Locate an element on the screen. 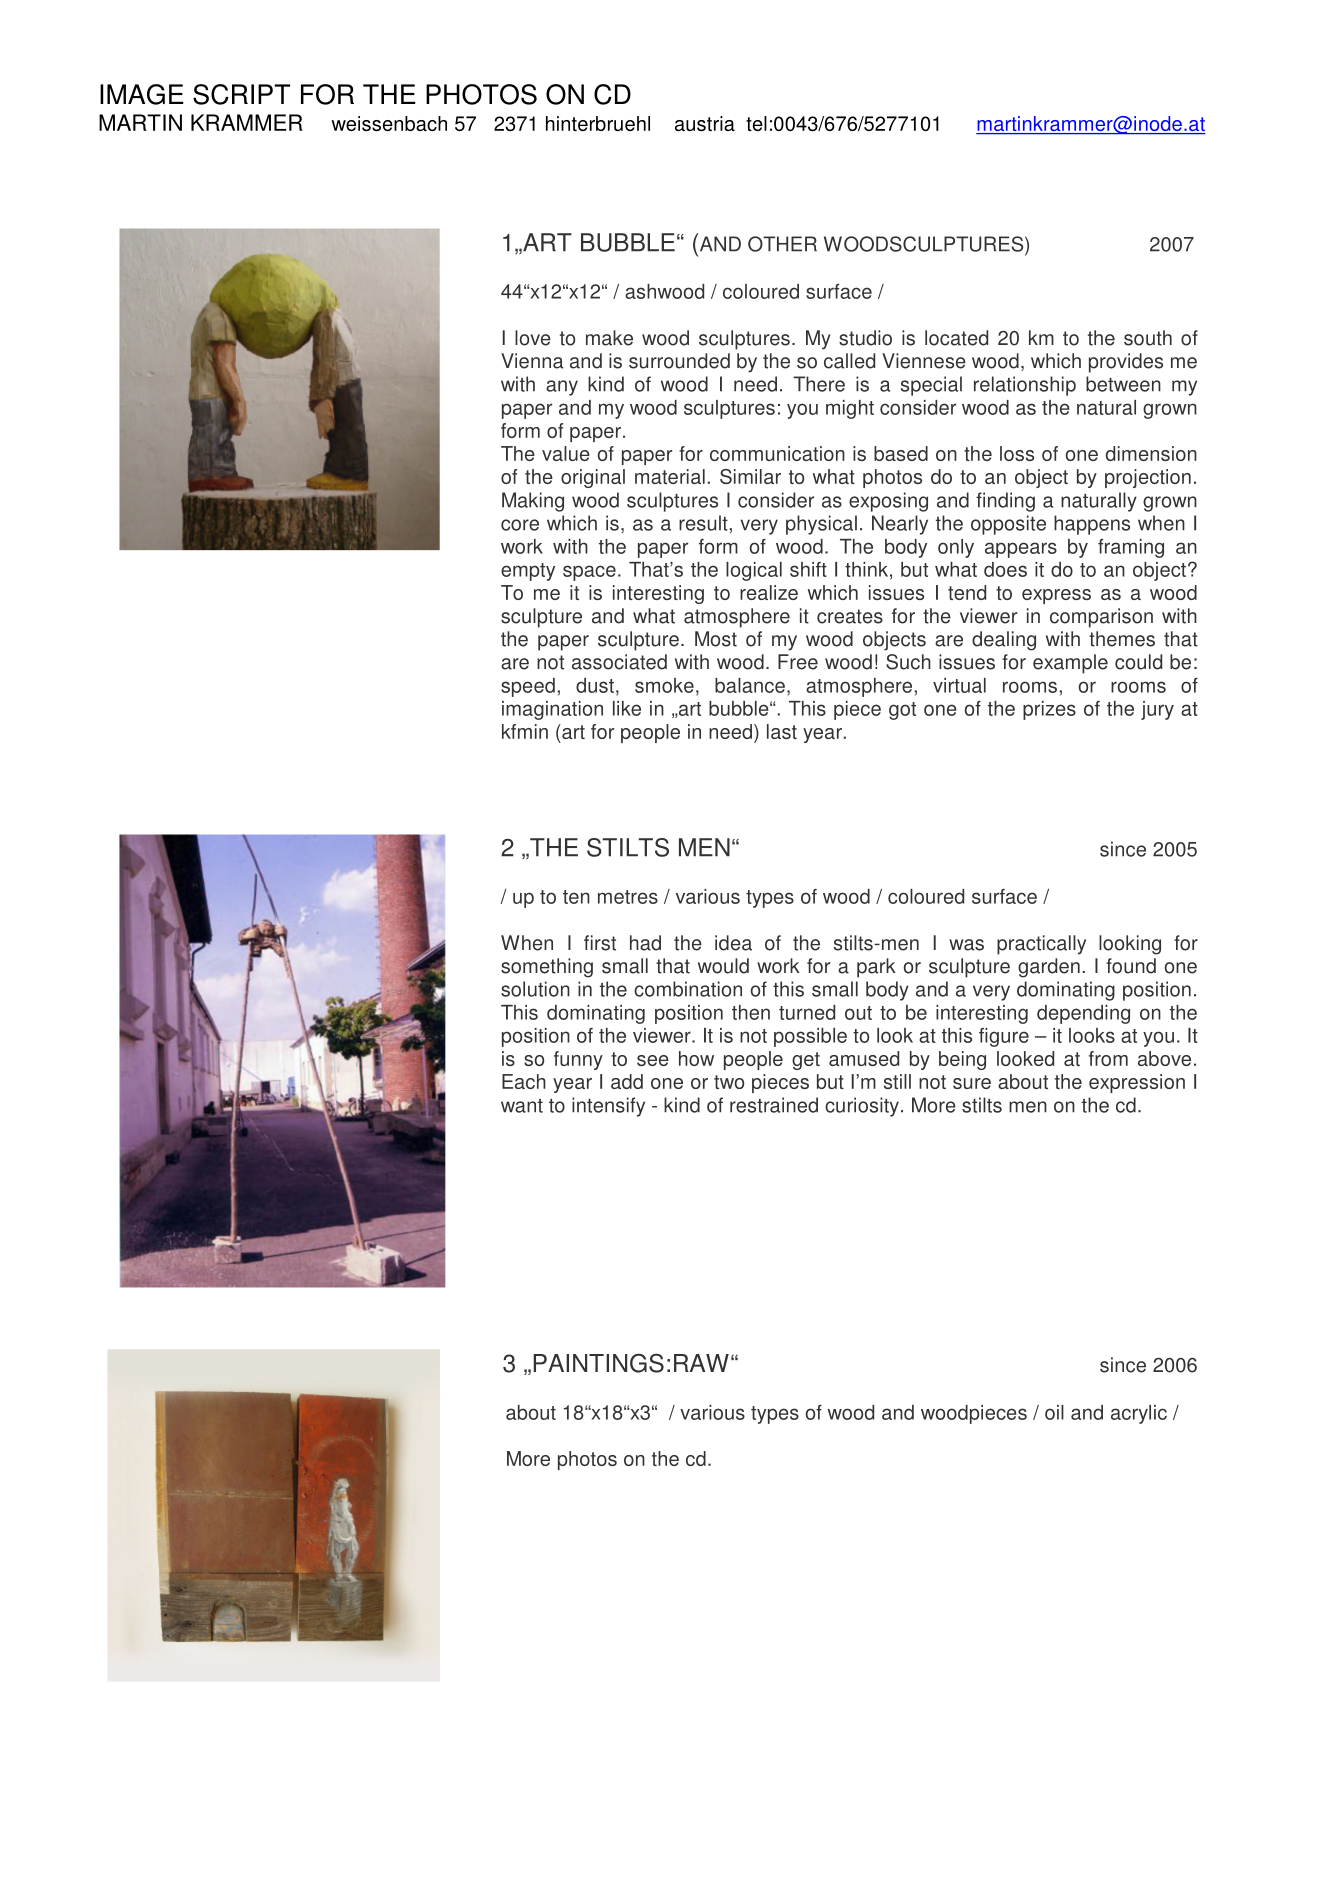 The height and width of the screenshot is (1884, 1331). appears is located at coordinates (1021, 550).
